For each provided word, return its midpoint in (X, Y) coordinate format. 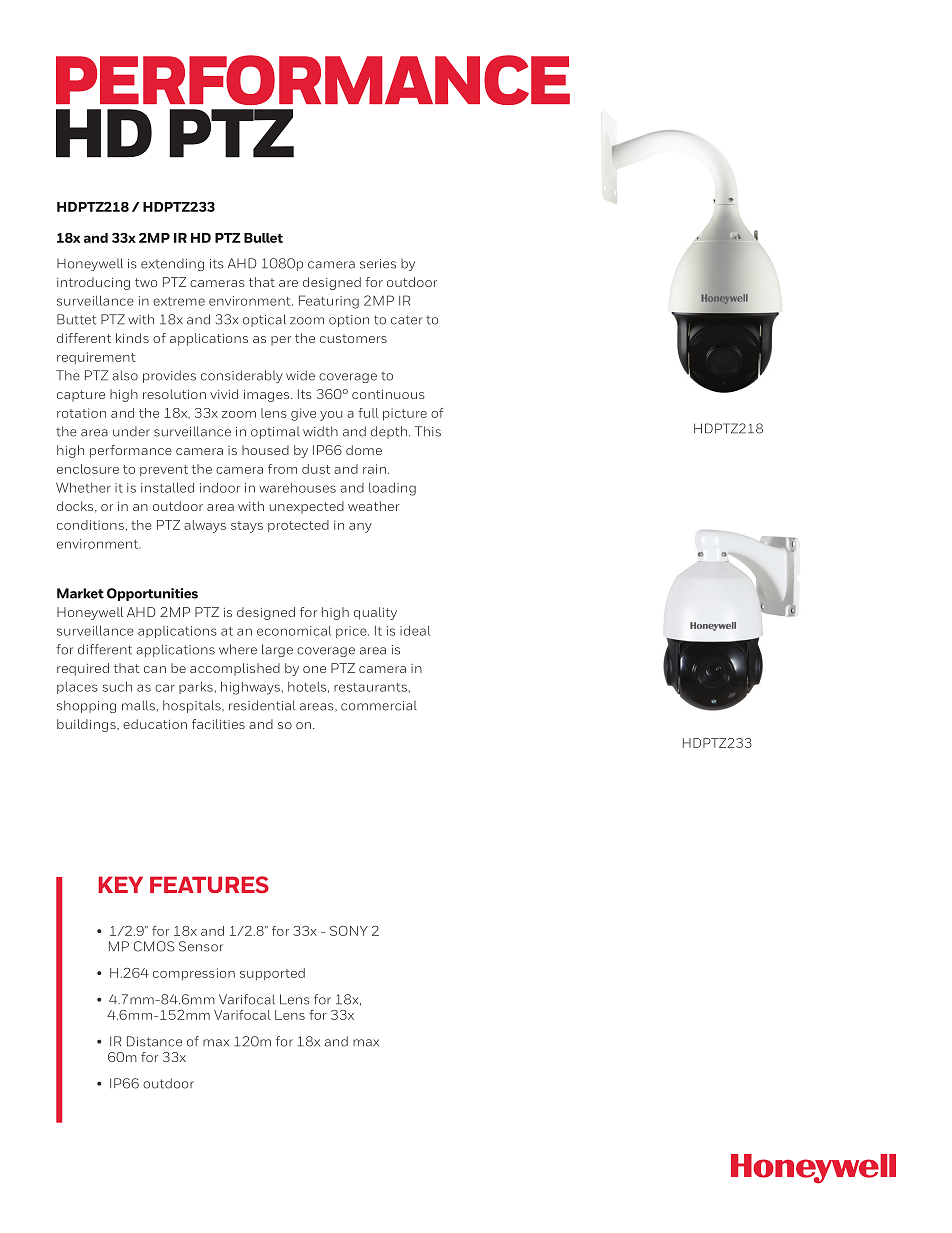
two (146, 282)
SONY (349, 931)
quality (375, 613)
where (238, 649)
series (378, 264)
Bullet (263, 238)
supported (272, 974)
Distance (154, 1041)
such (117, 686)
